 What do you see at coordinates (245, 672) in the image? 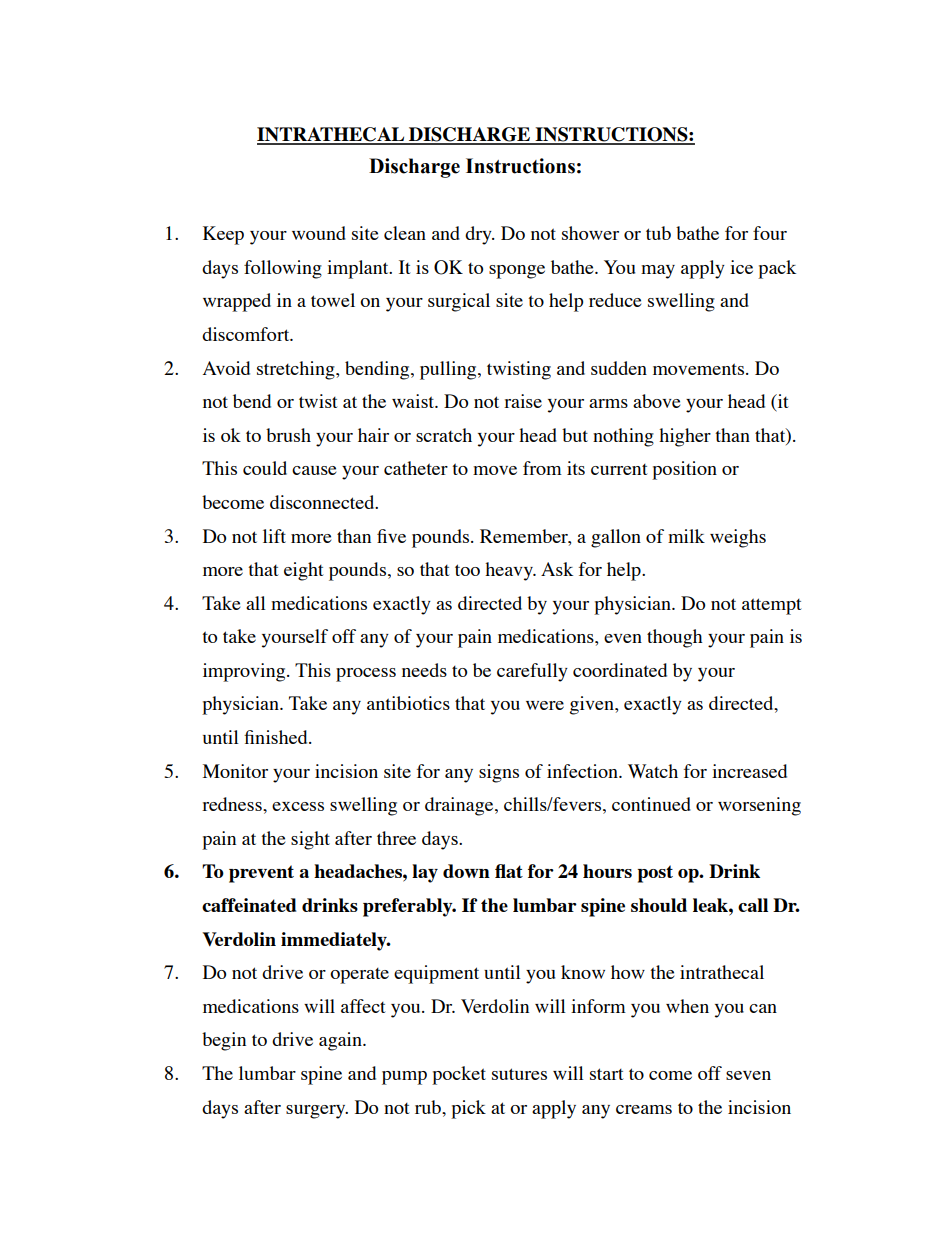
I see `improving` at bounding box center [245, 672].
